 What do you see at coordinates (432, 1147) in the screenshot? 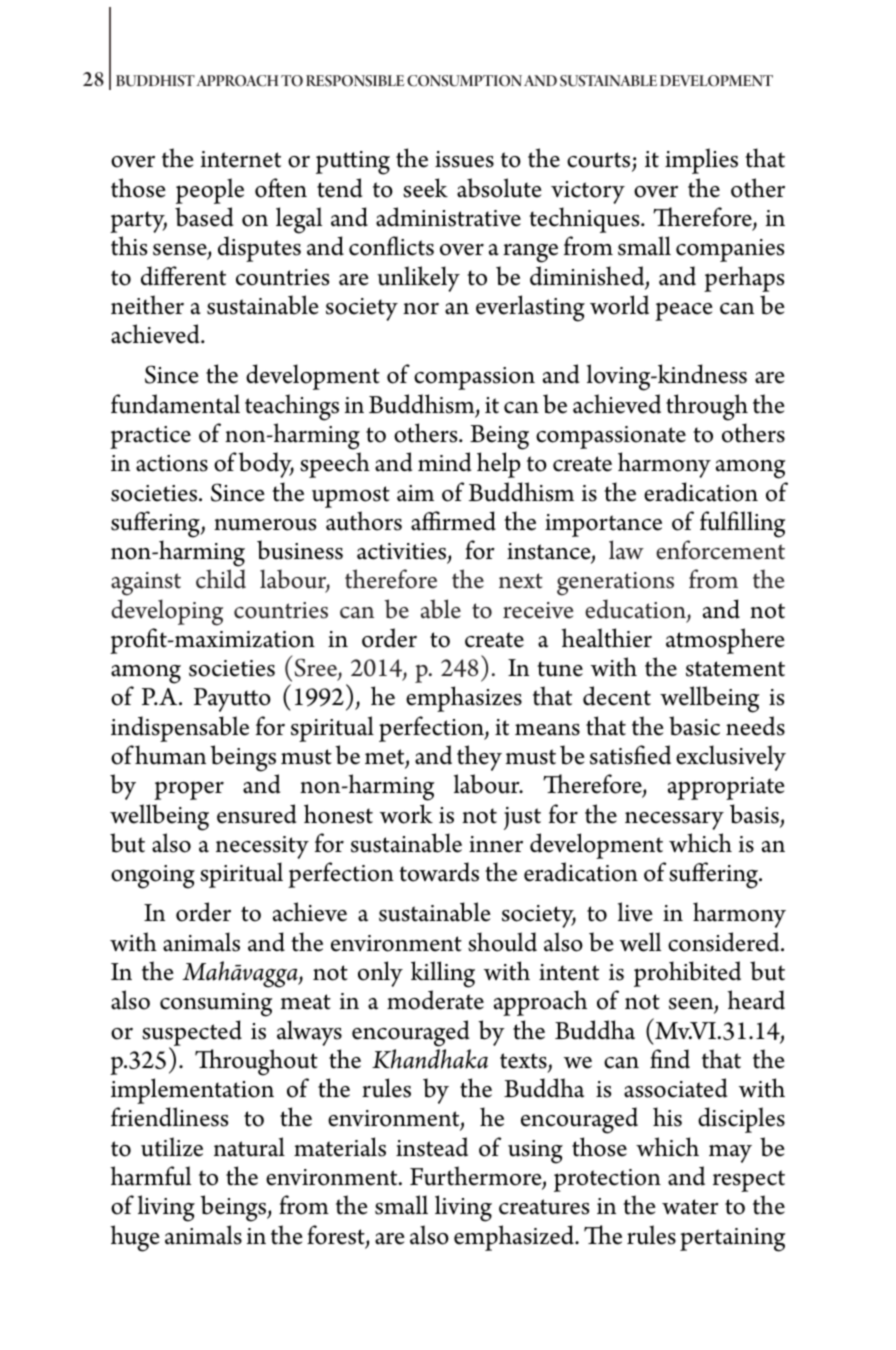
I see `instead` at bounding box center [432, 1147].
